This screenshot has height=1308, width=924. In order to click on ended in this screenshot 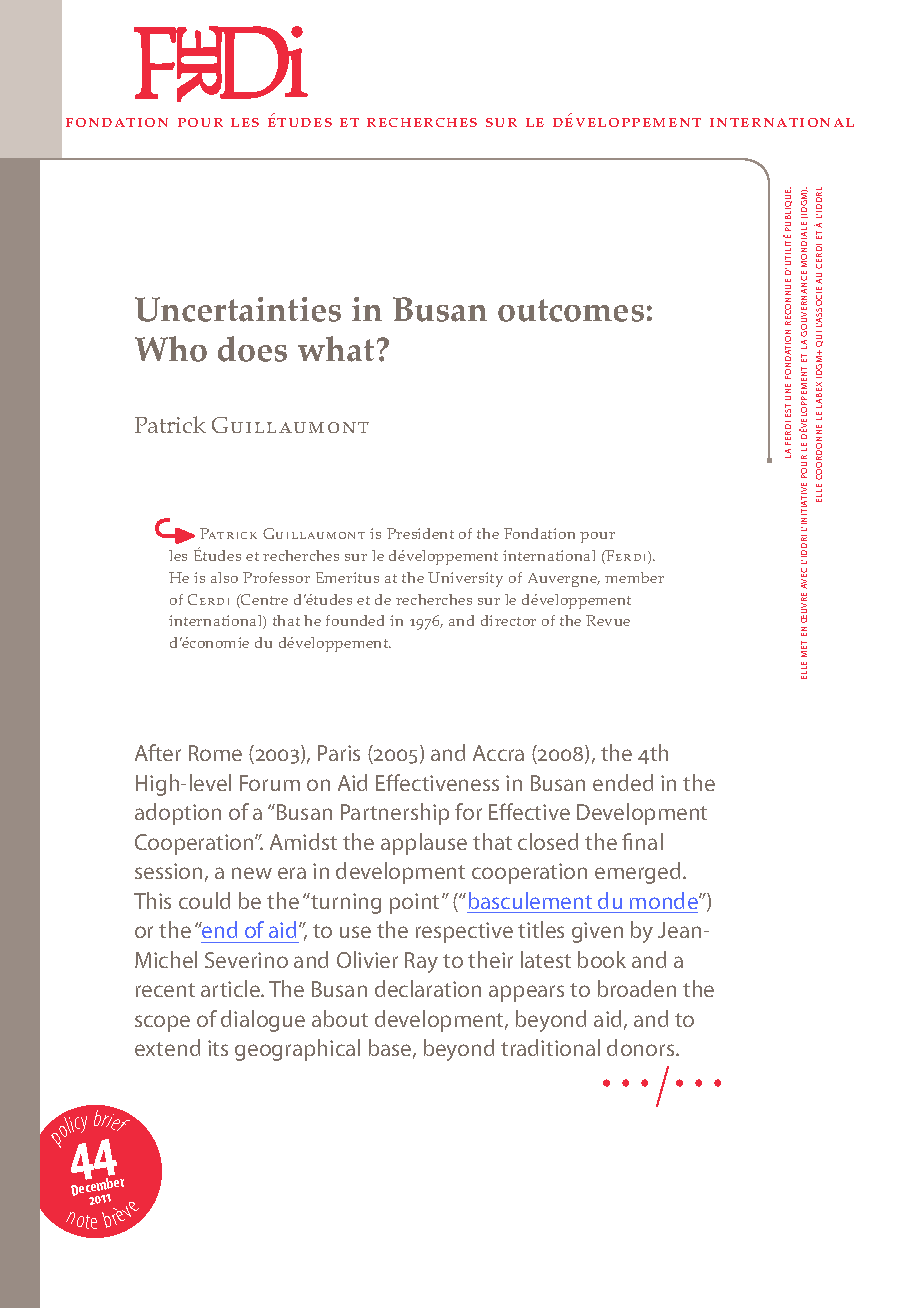, I will do `click(623, 782)`.
